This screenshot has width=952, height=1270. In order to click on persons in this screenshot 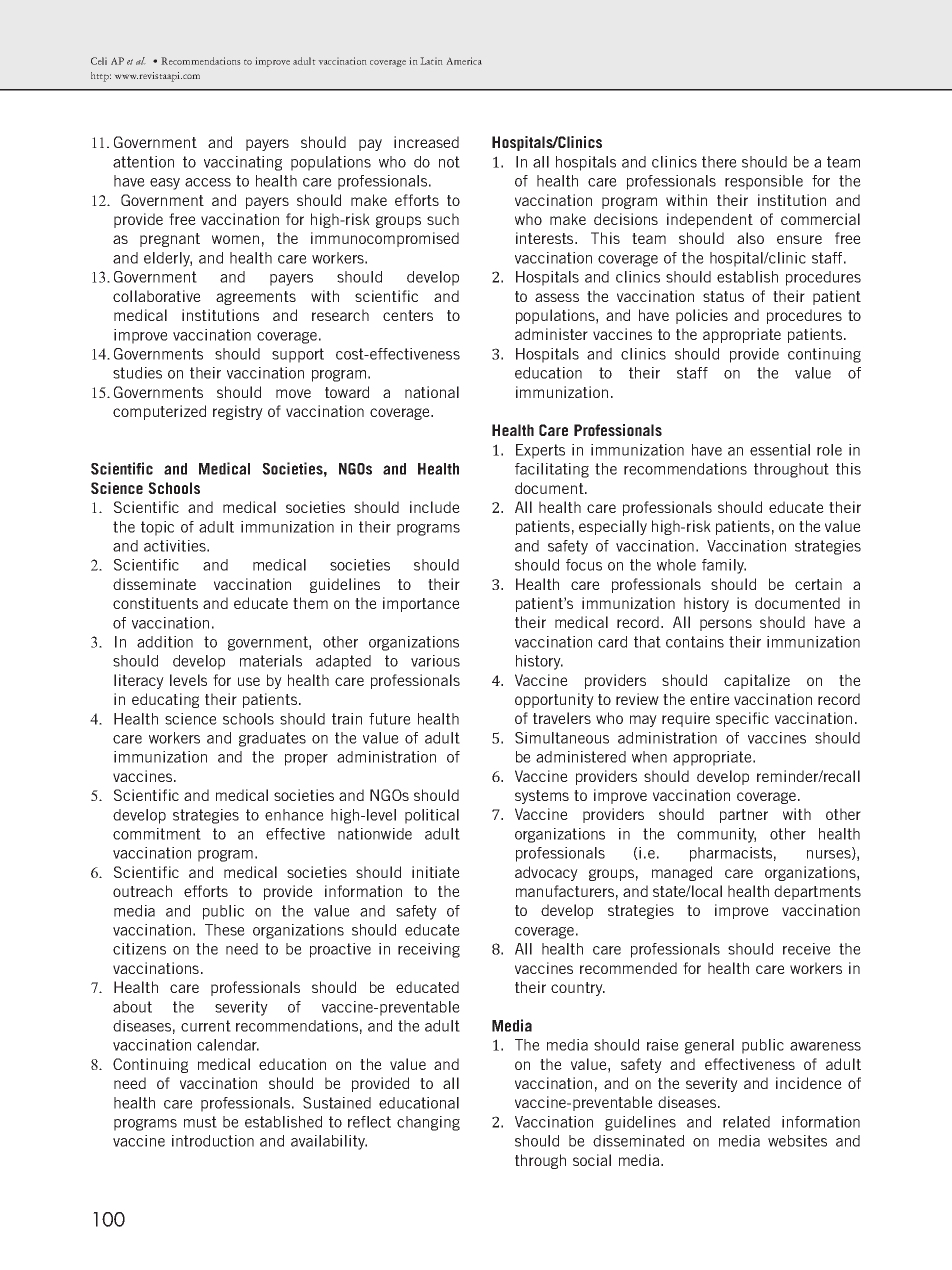, I will do `click(726, 625)`.
